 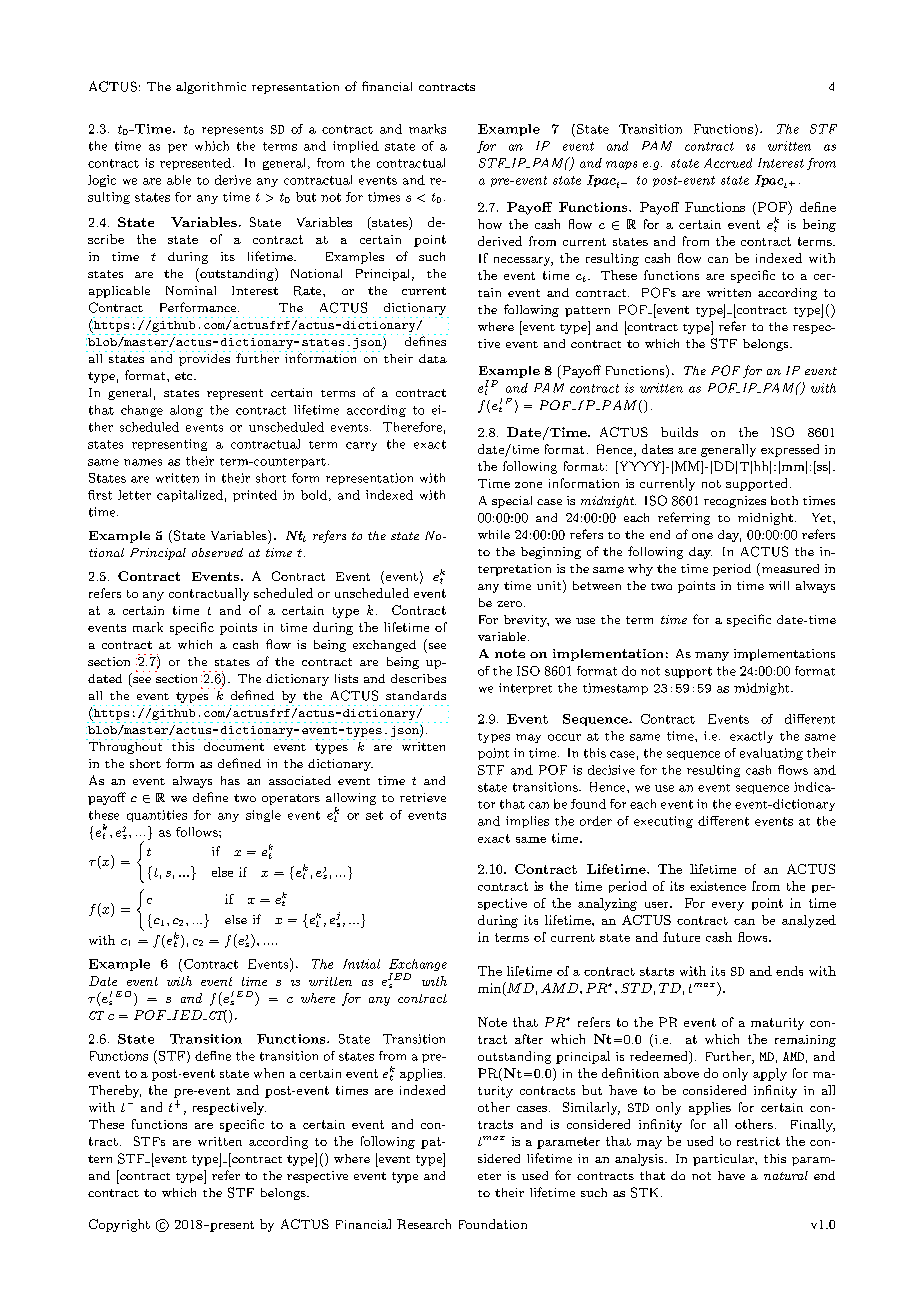 I want to click on standards, so click(x=416, y=695).
